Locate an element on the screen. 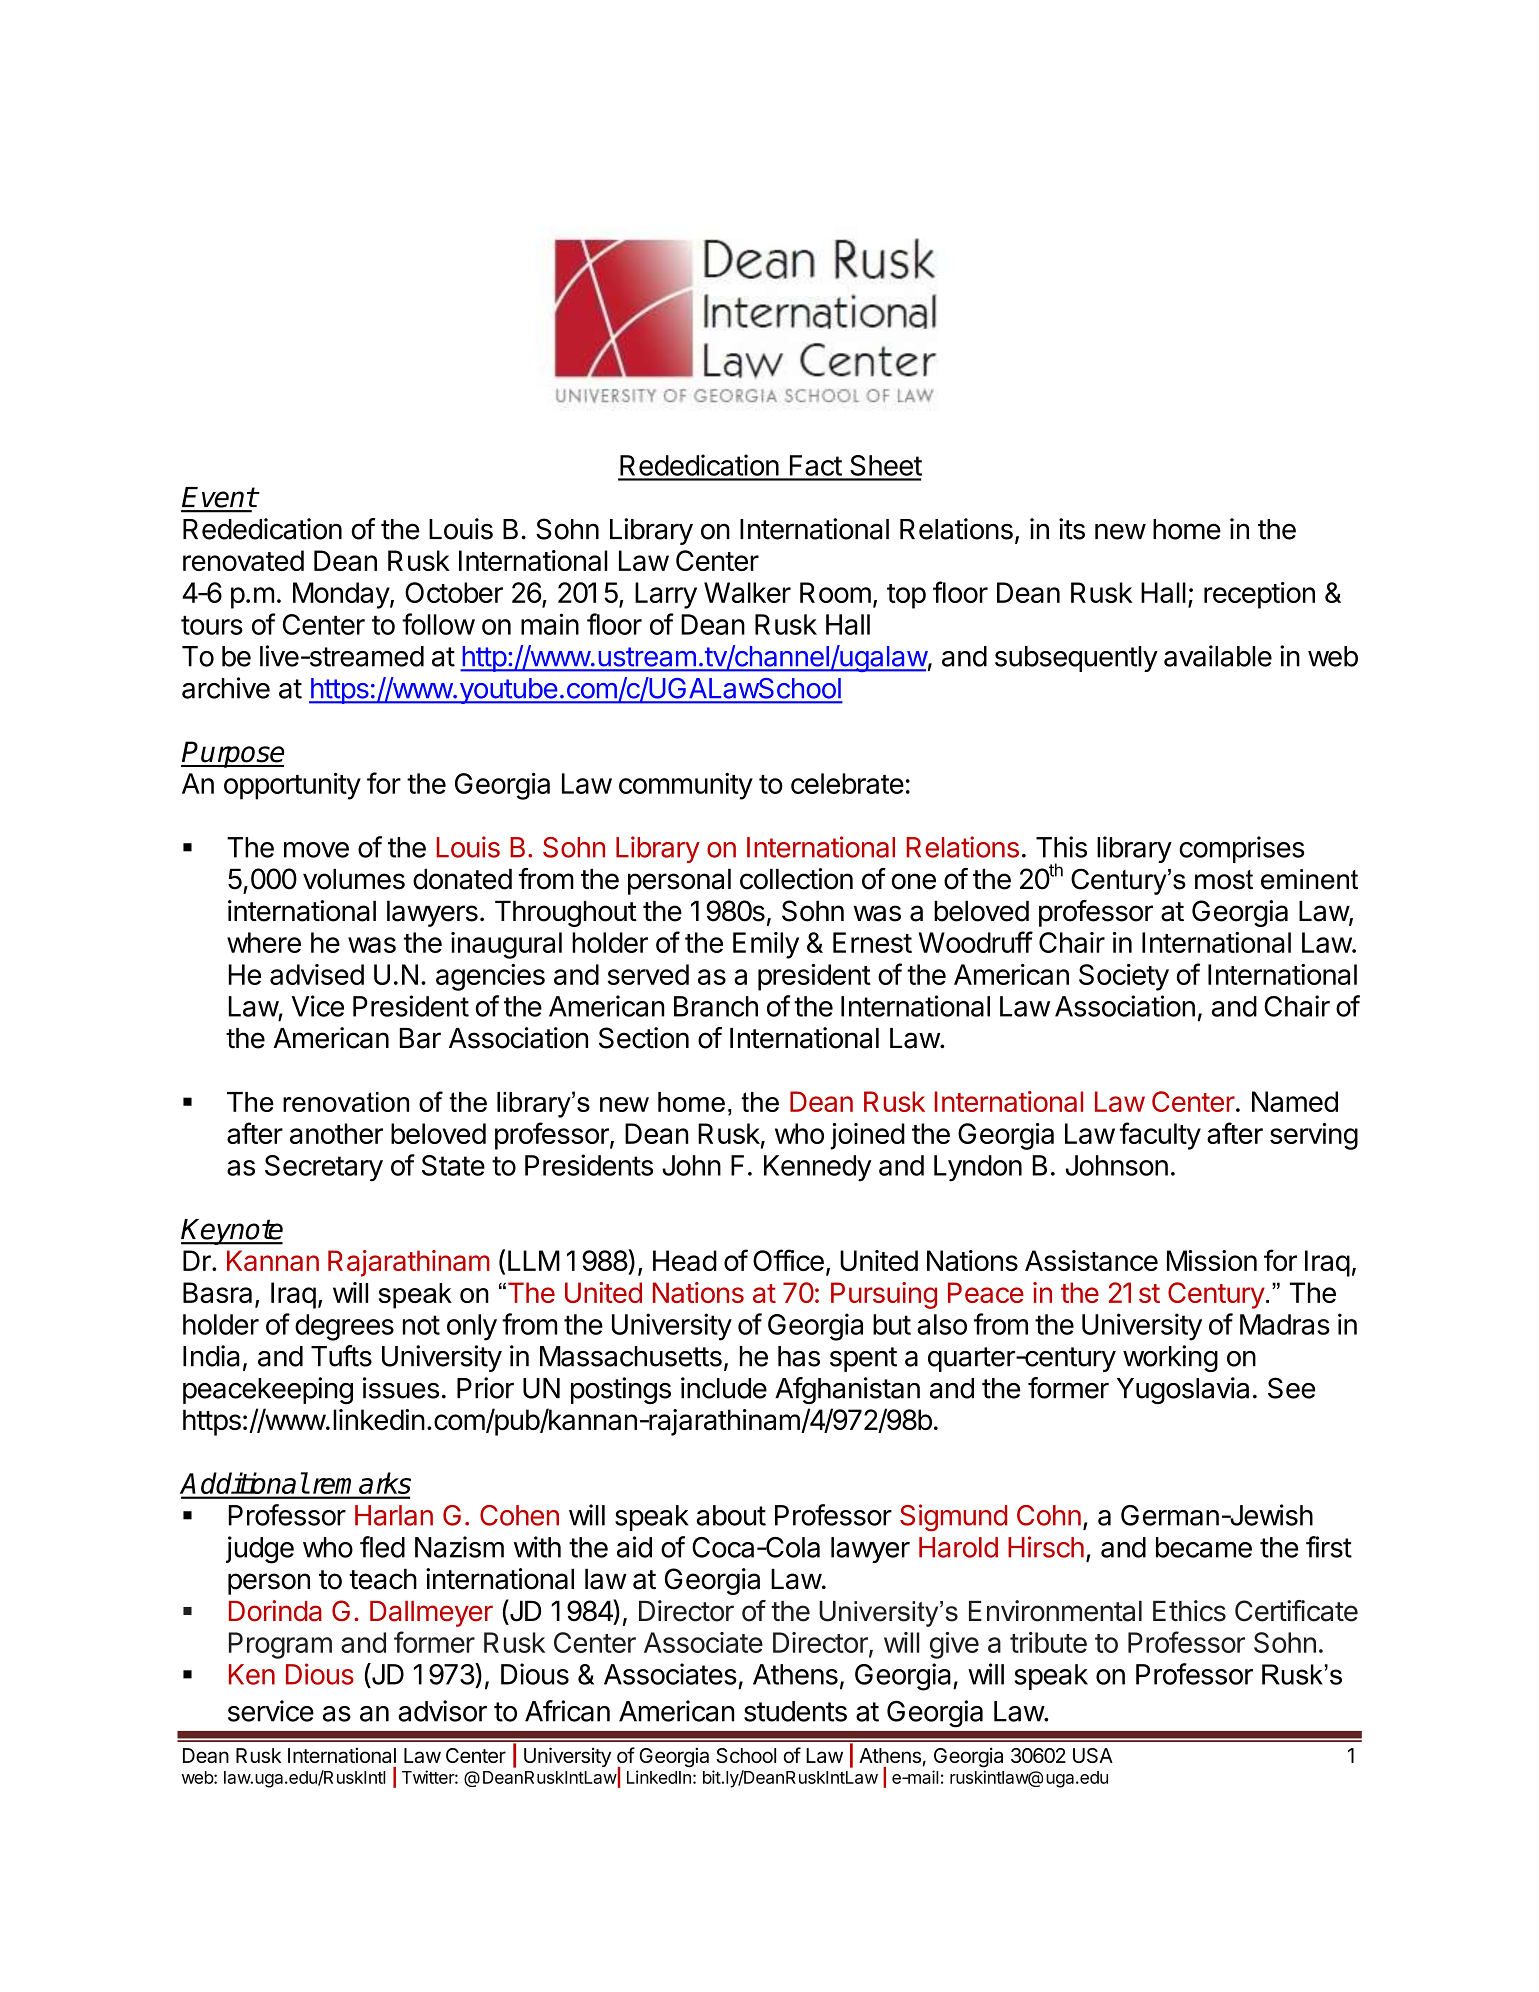 The width and height of the screenshot is (1539, 1992). faculty is located at coordinates (1160, 1136).
